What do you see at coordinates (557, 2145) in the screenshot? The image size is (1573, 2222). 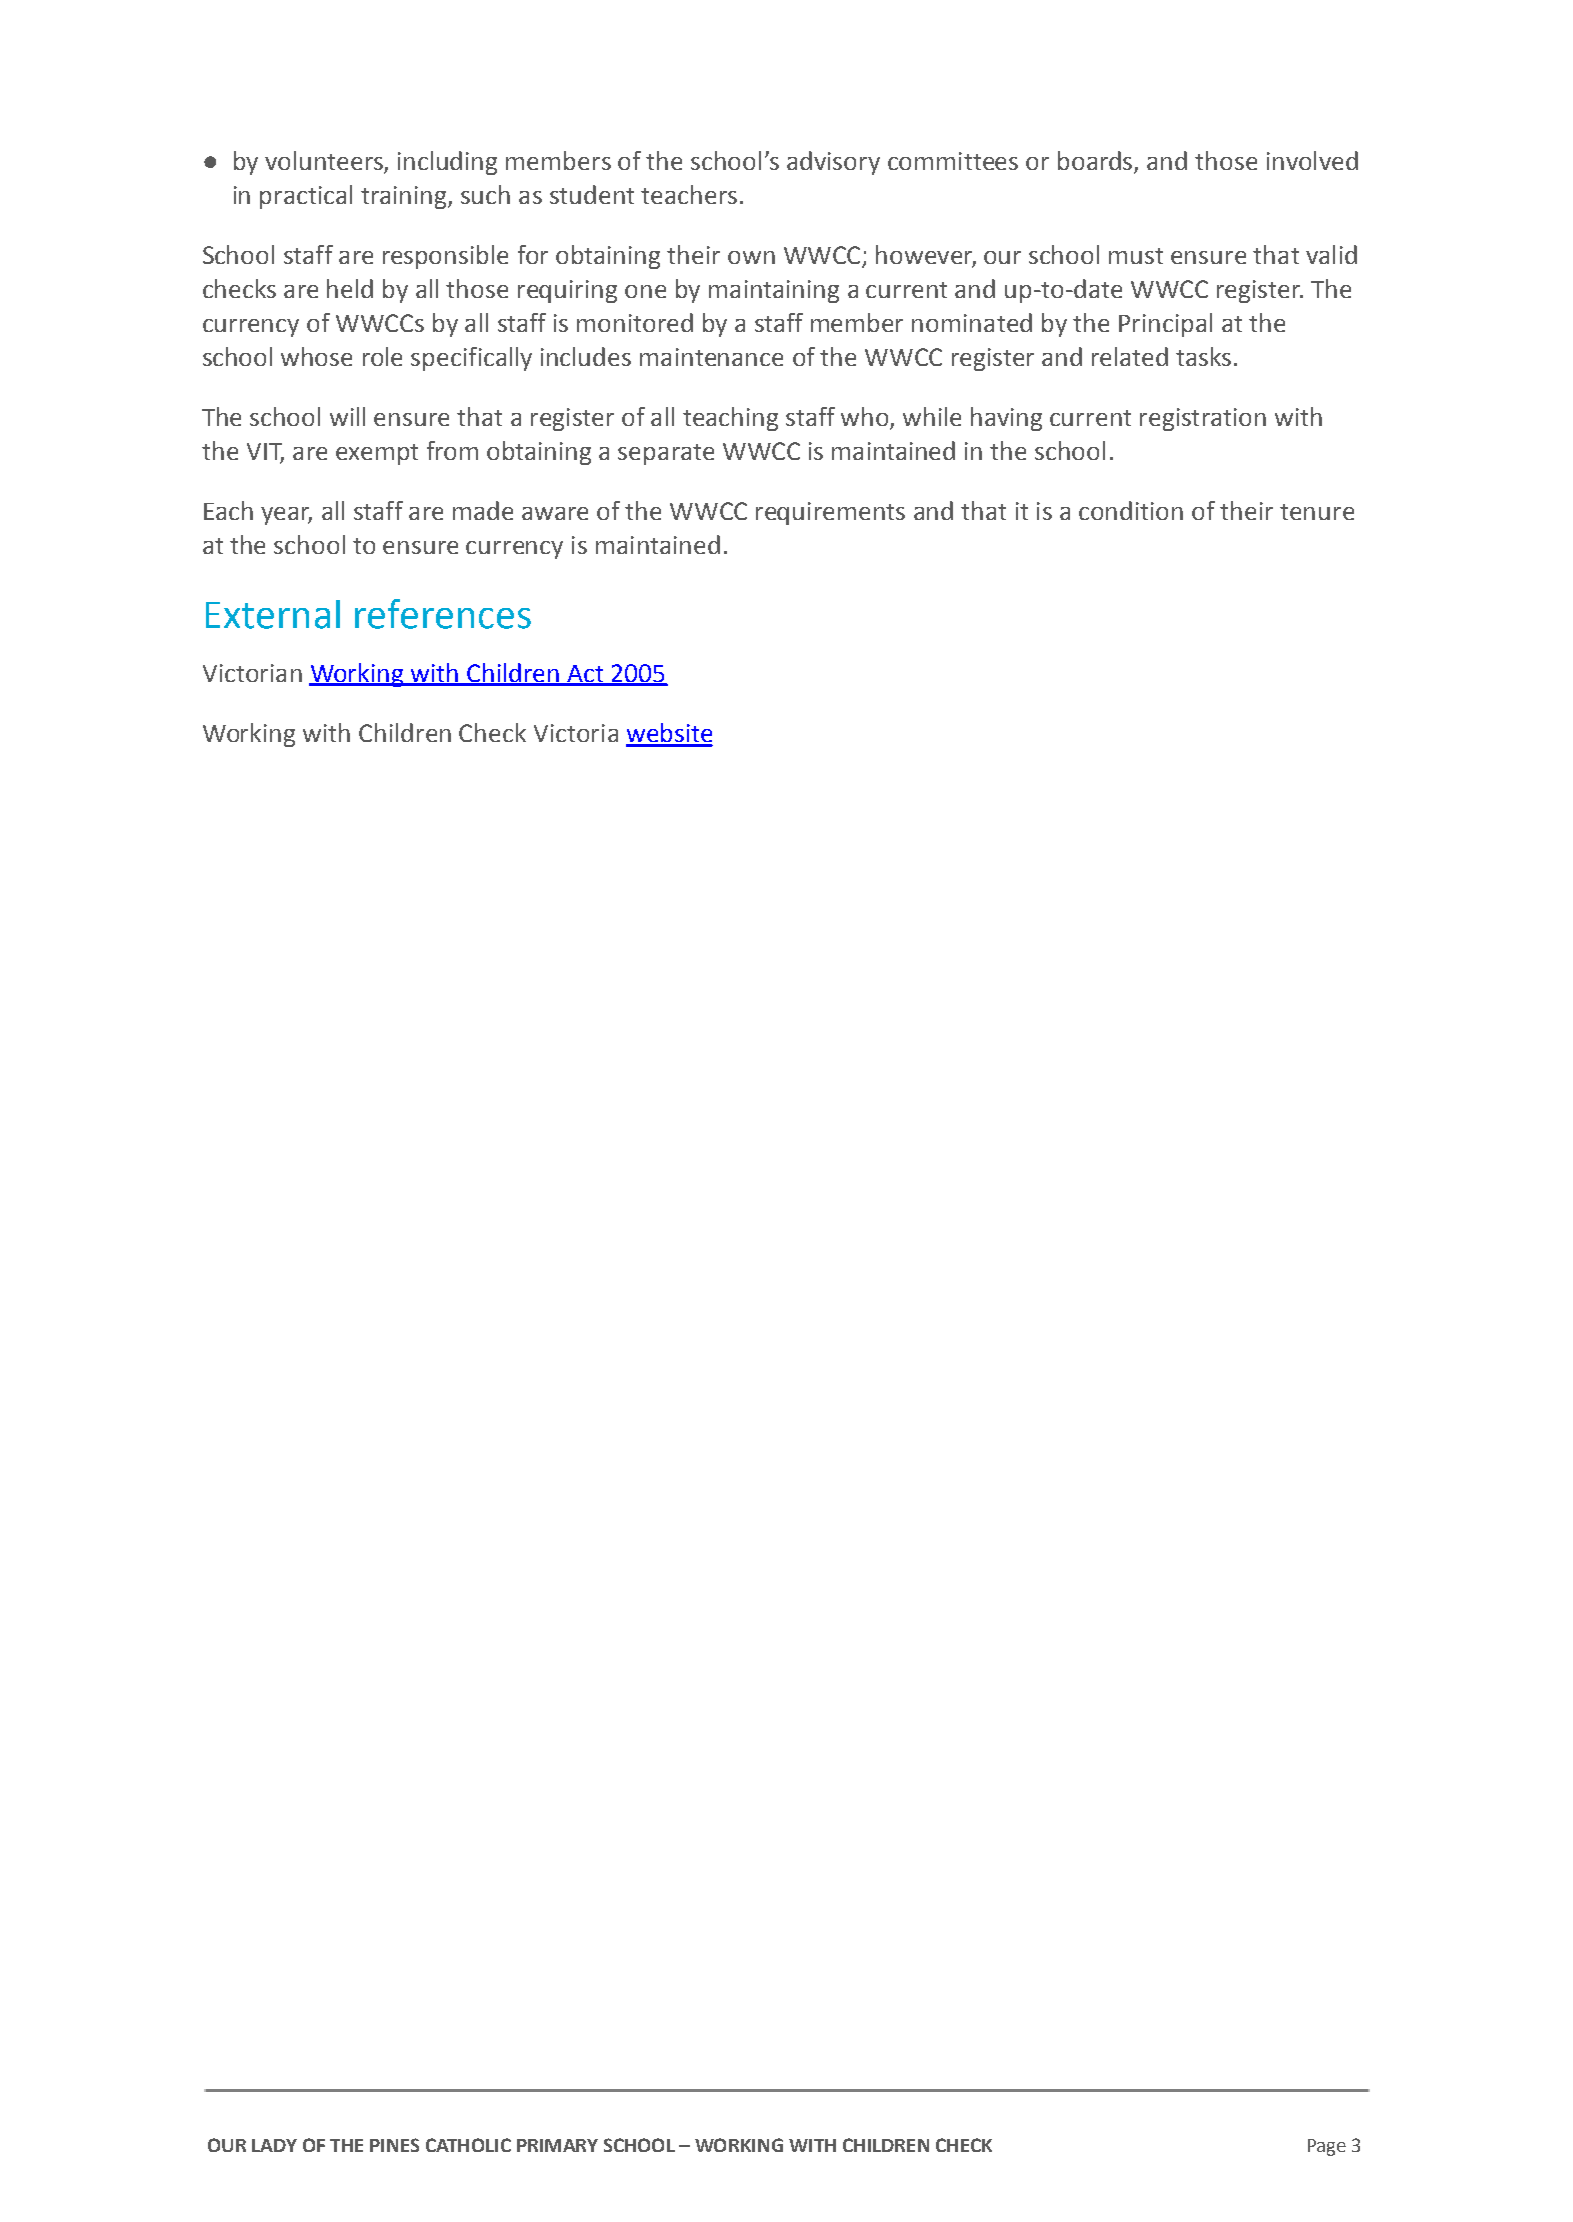 I see `PRIMARY` at bounding box center [557, 2145].
